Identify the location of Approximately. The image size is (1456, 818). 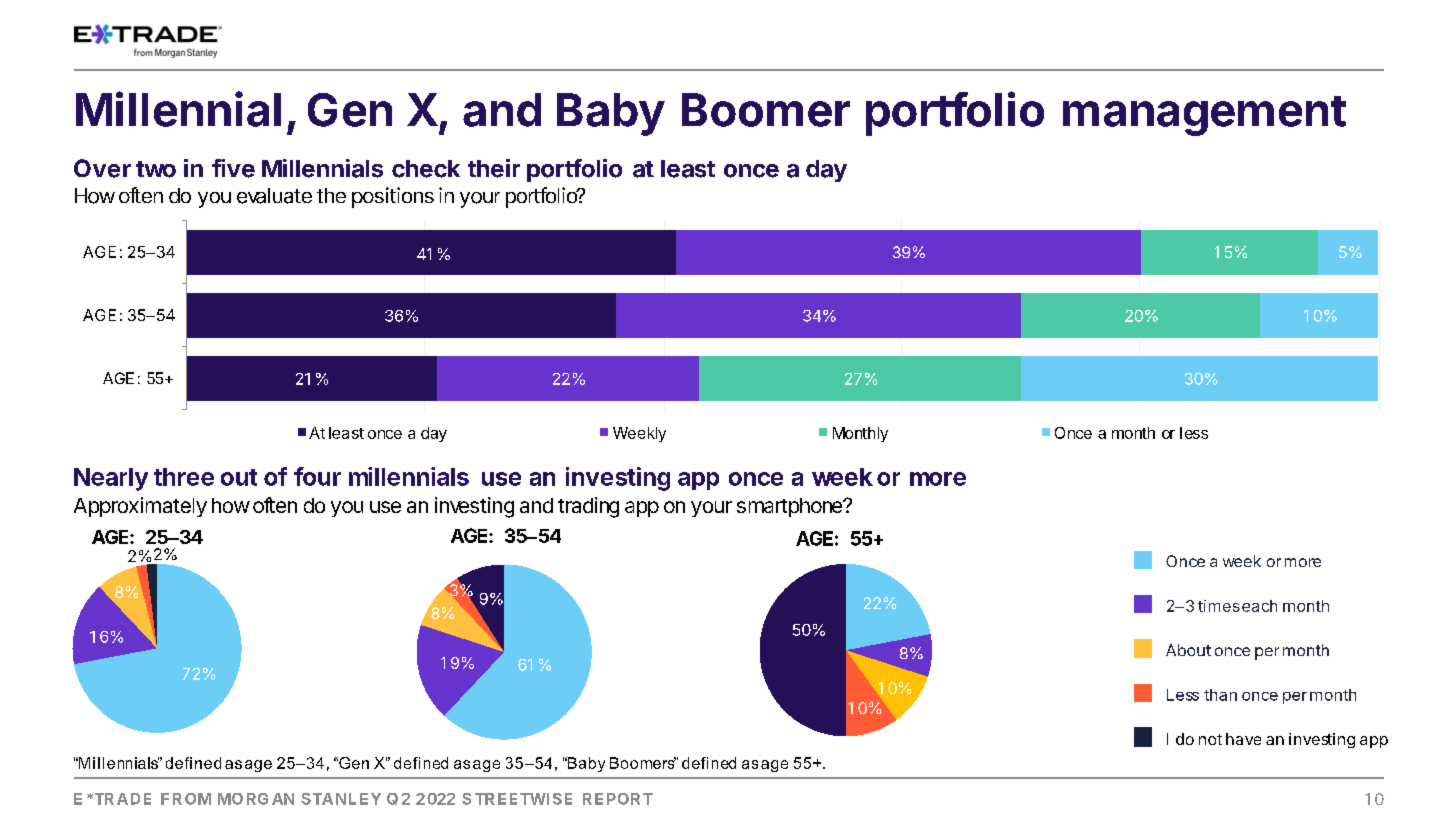
(140, 507).
